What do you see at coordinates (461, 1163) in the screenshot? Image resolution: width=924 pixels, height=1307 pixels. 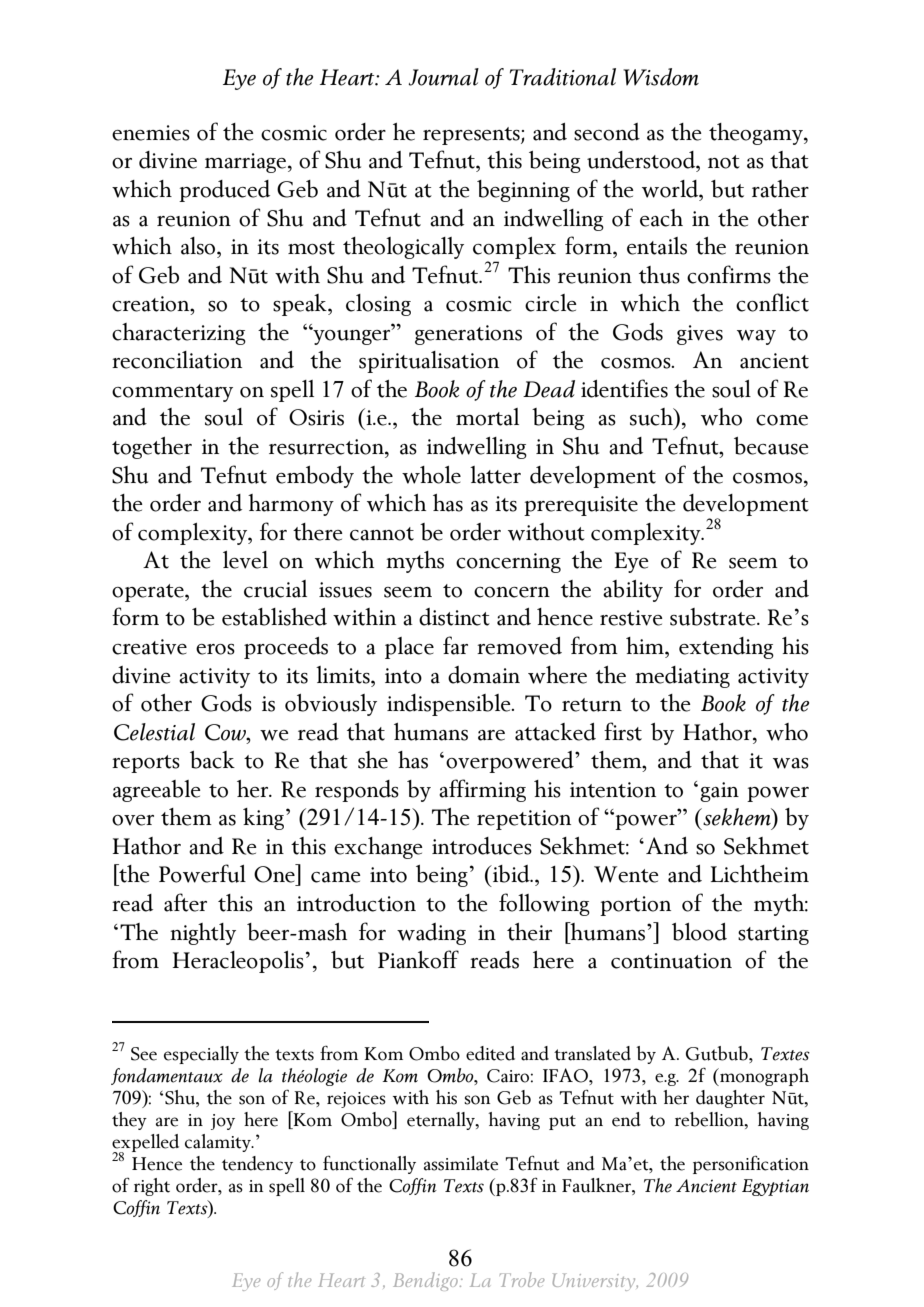 I see `assimilate` at bounding box center [461, 1163].
